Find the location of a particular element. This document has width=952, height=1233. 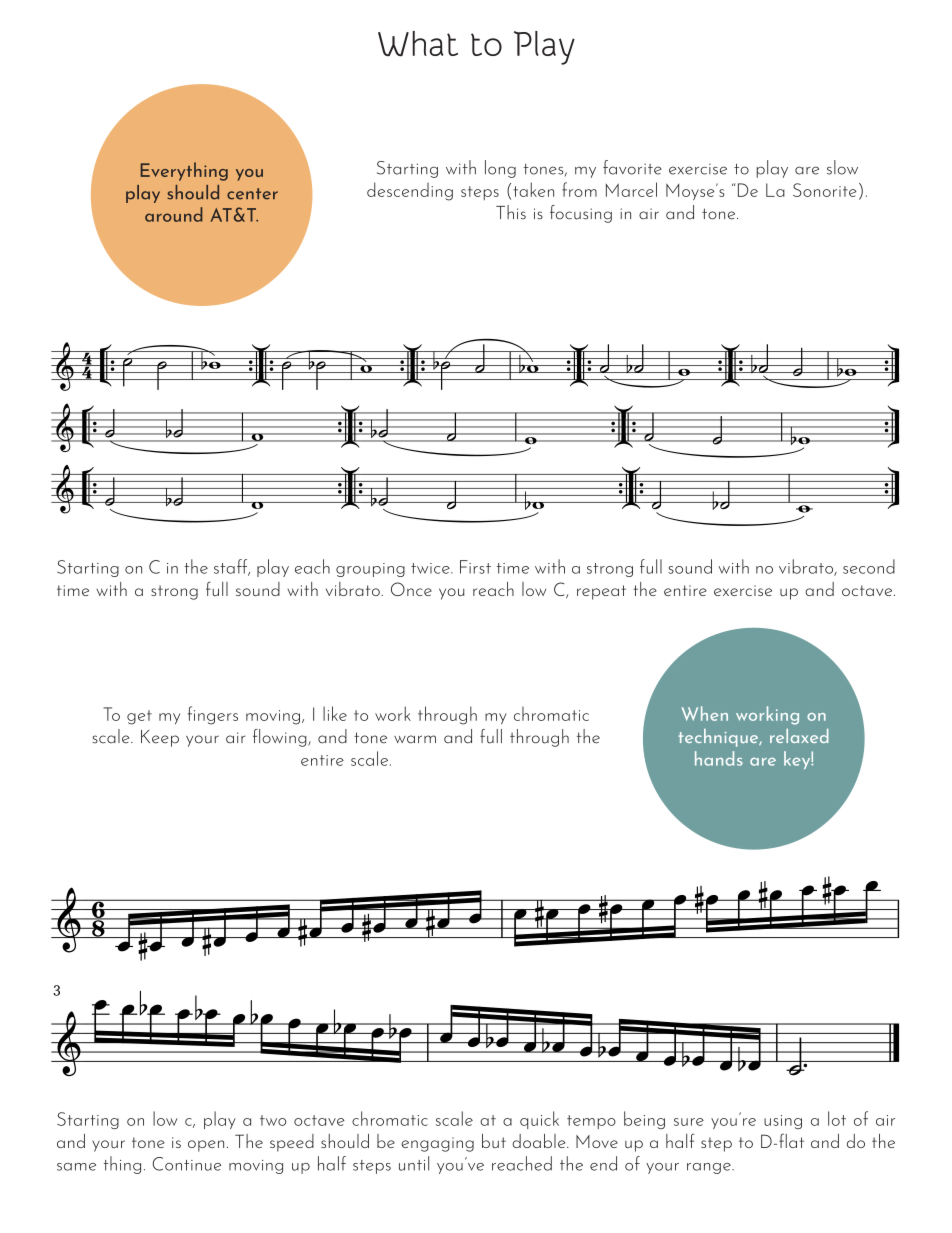

second is located at coordinates (869, 566).
